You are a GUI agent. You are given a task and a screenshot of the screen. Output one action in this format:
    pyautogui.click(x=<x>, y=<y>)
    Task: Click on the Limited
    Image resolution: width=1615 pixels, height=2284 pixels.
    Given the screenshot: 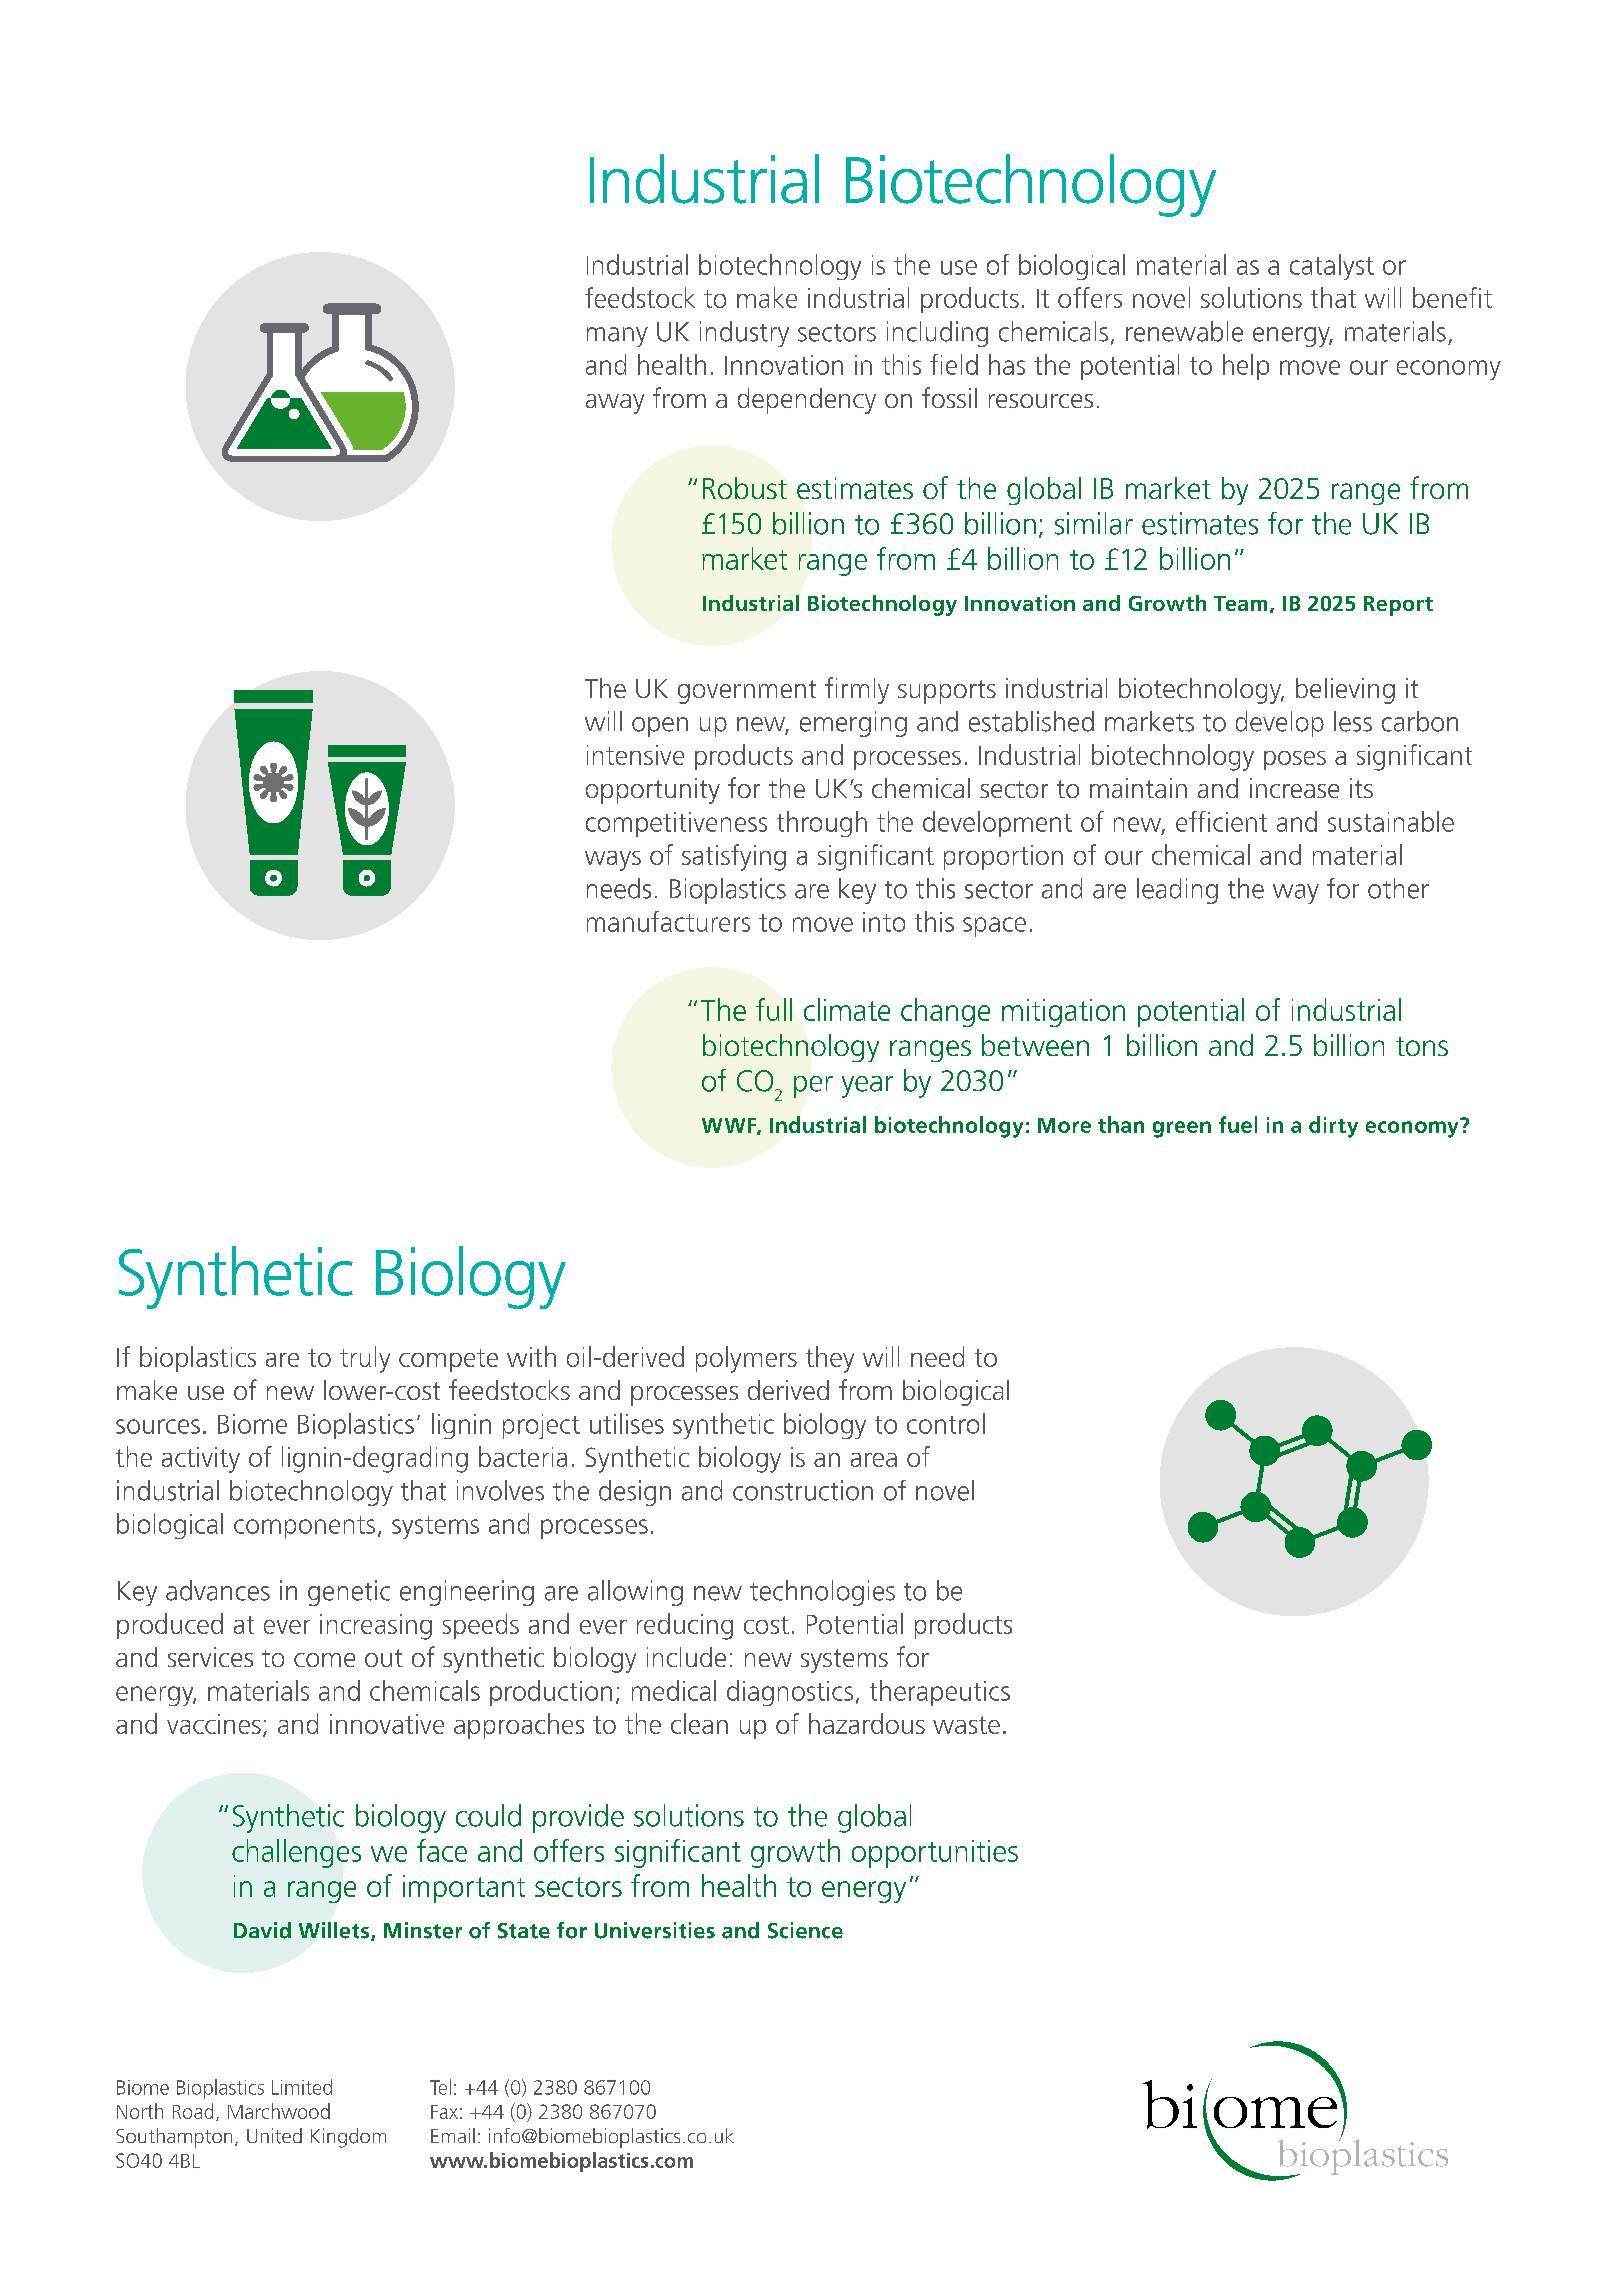 What is the action you would take?
    pyautogui.click(x=302, y=2087)
